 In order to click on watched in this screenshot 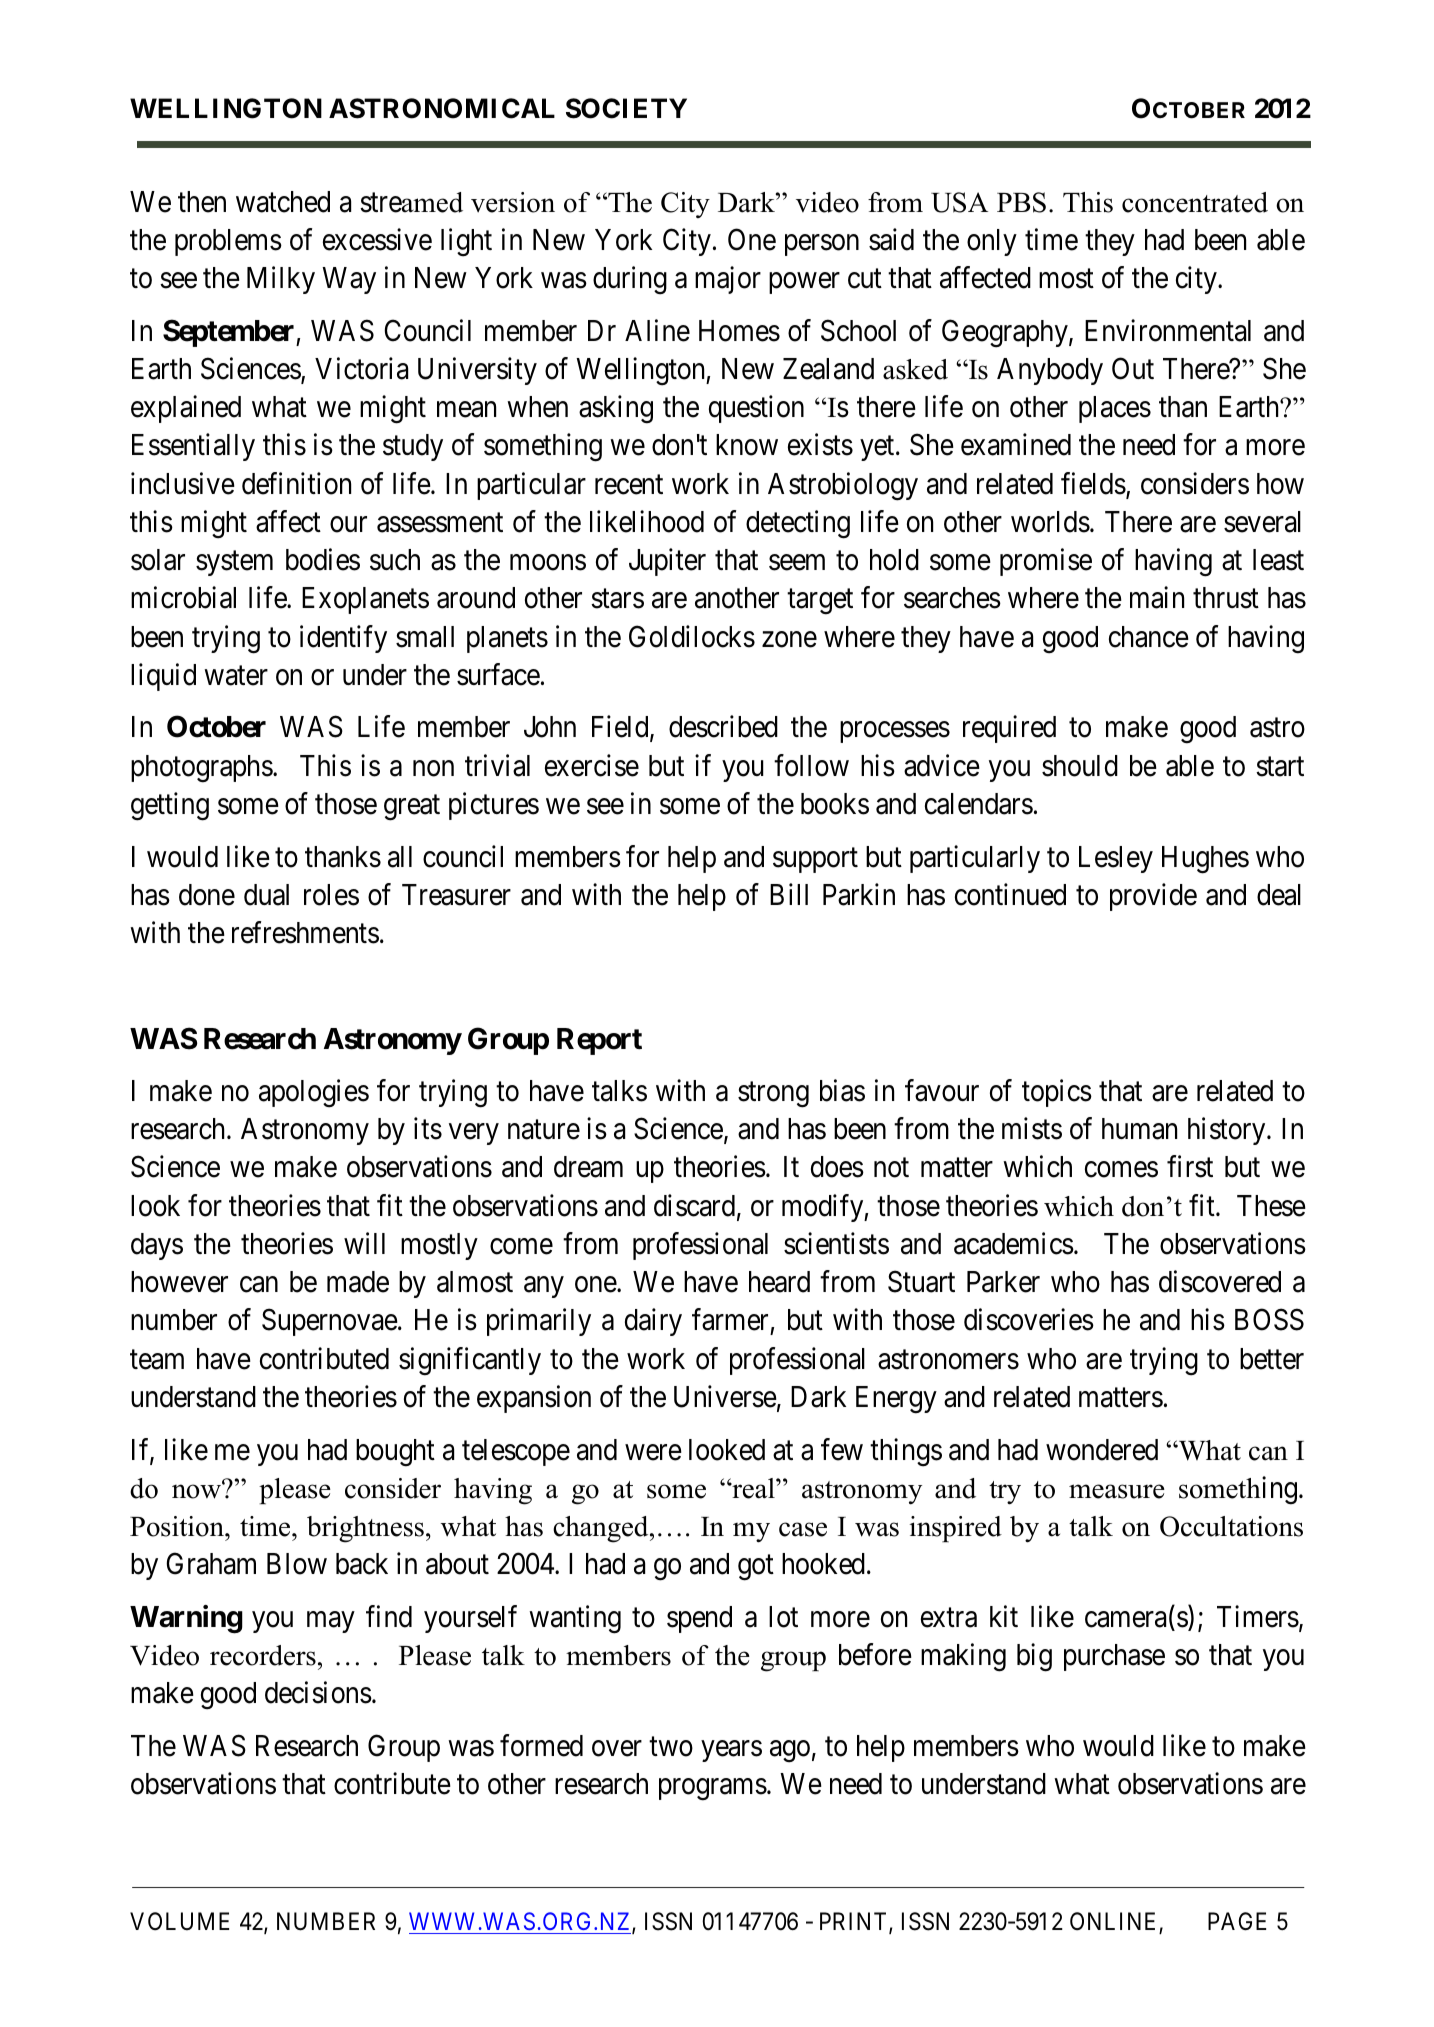, I will do `click(283, 202)`.
